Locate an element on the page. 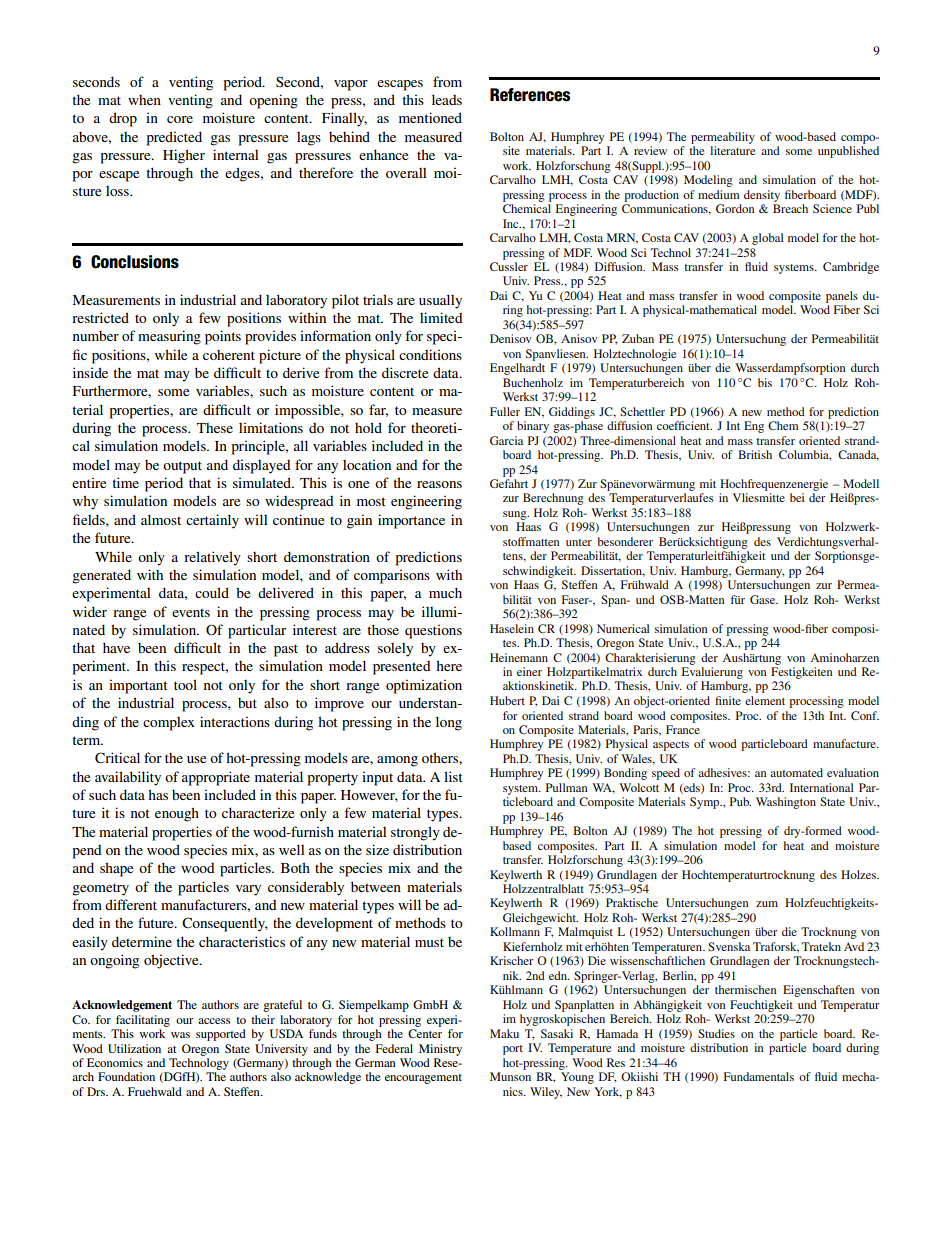 The image size is (952, 1257). long is located at coordinates (449, 723).
